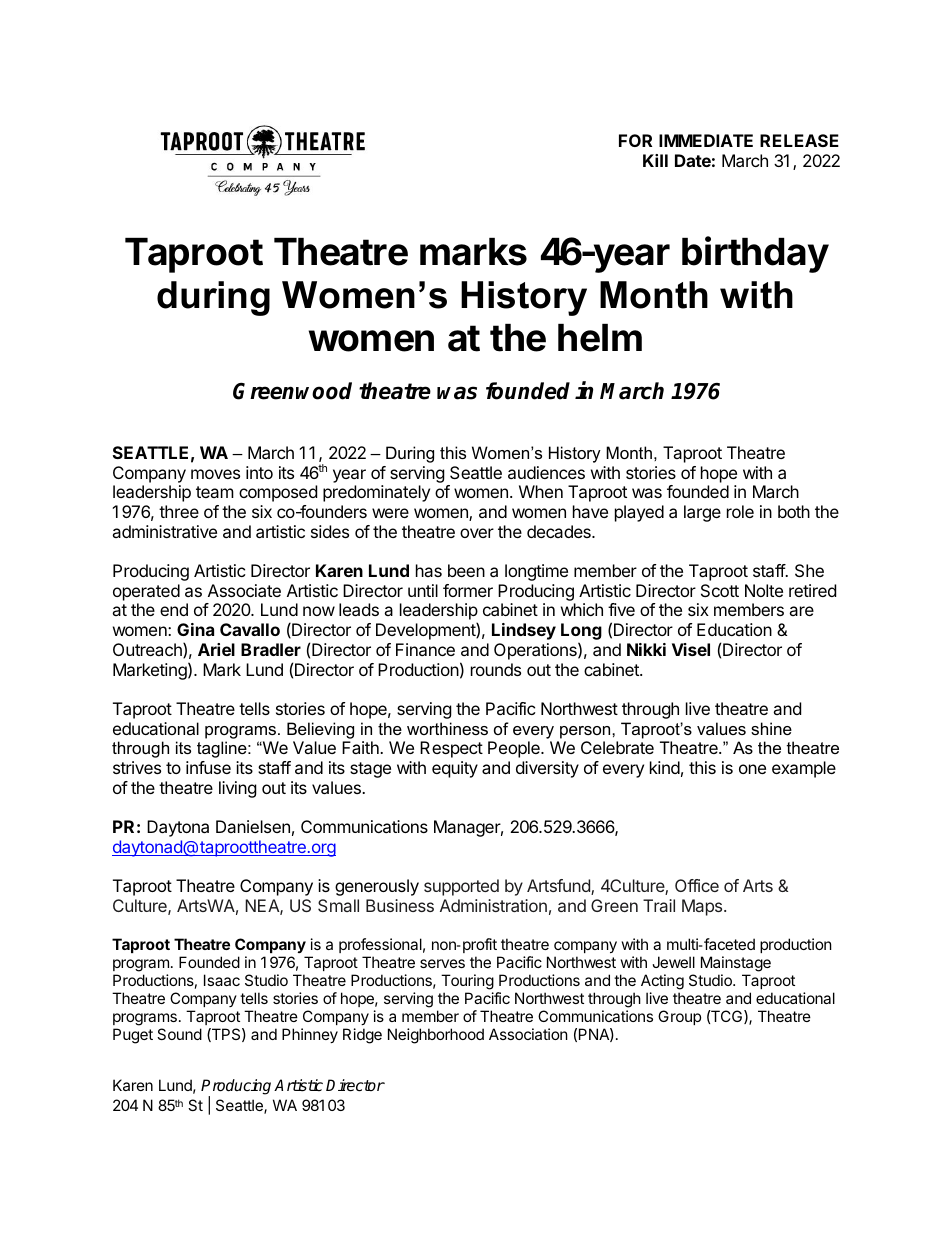  I want to click on former, so click(468, 590).
